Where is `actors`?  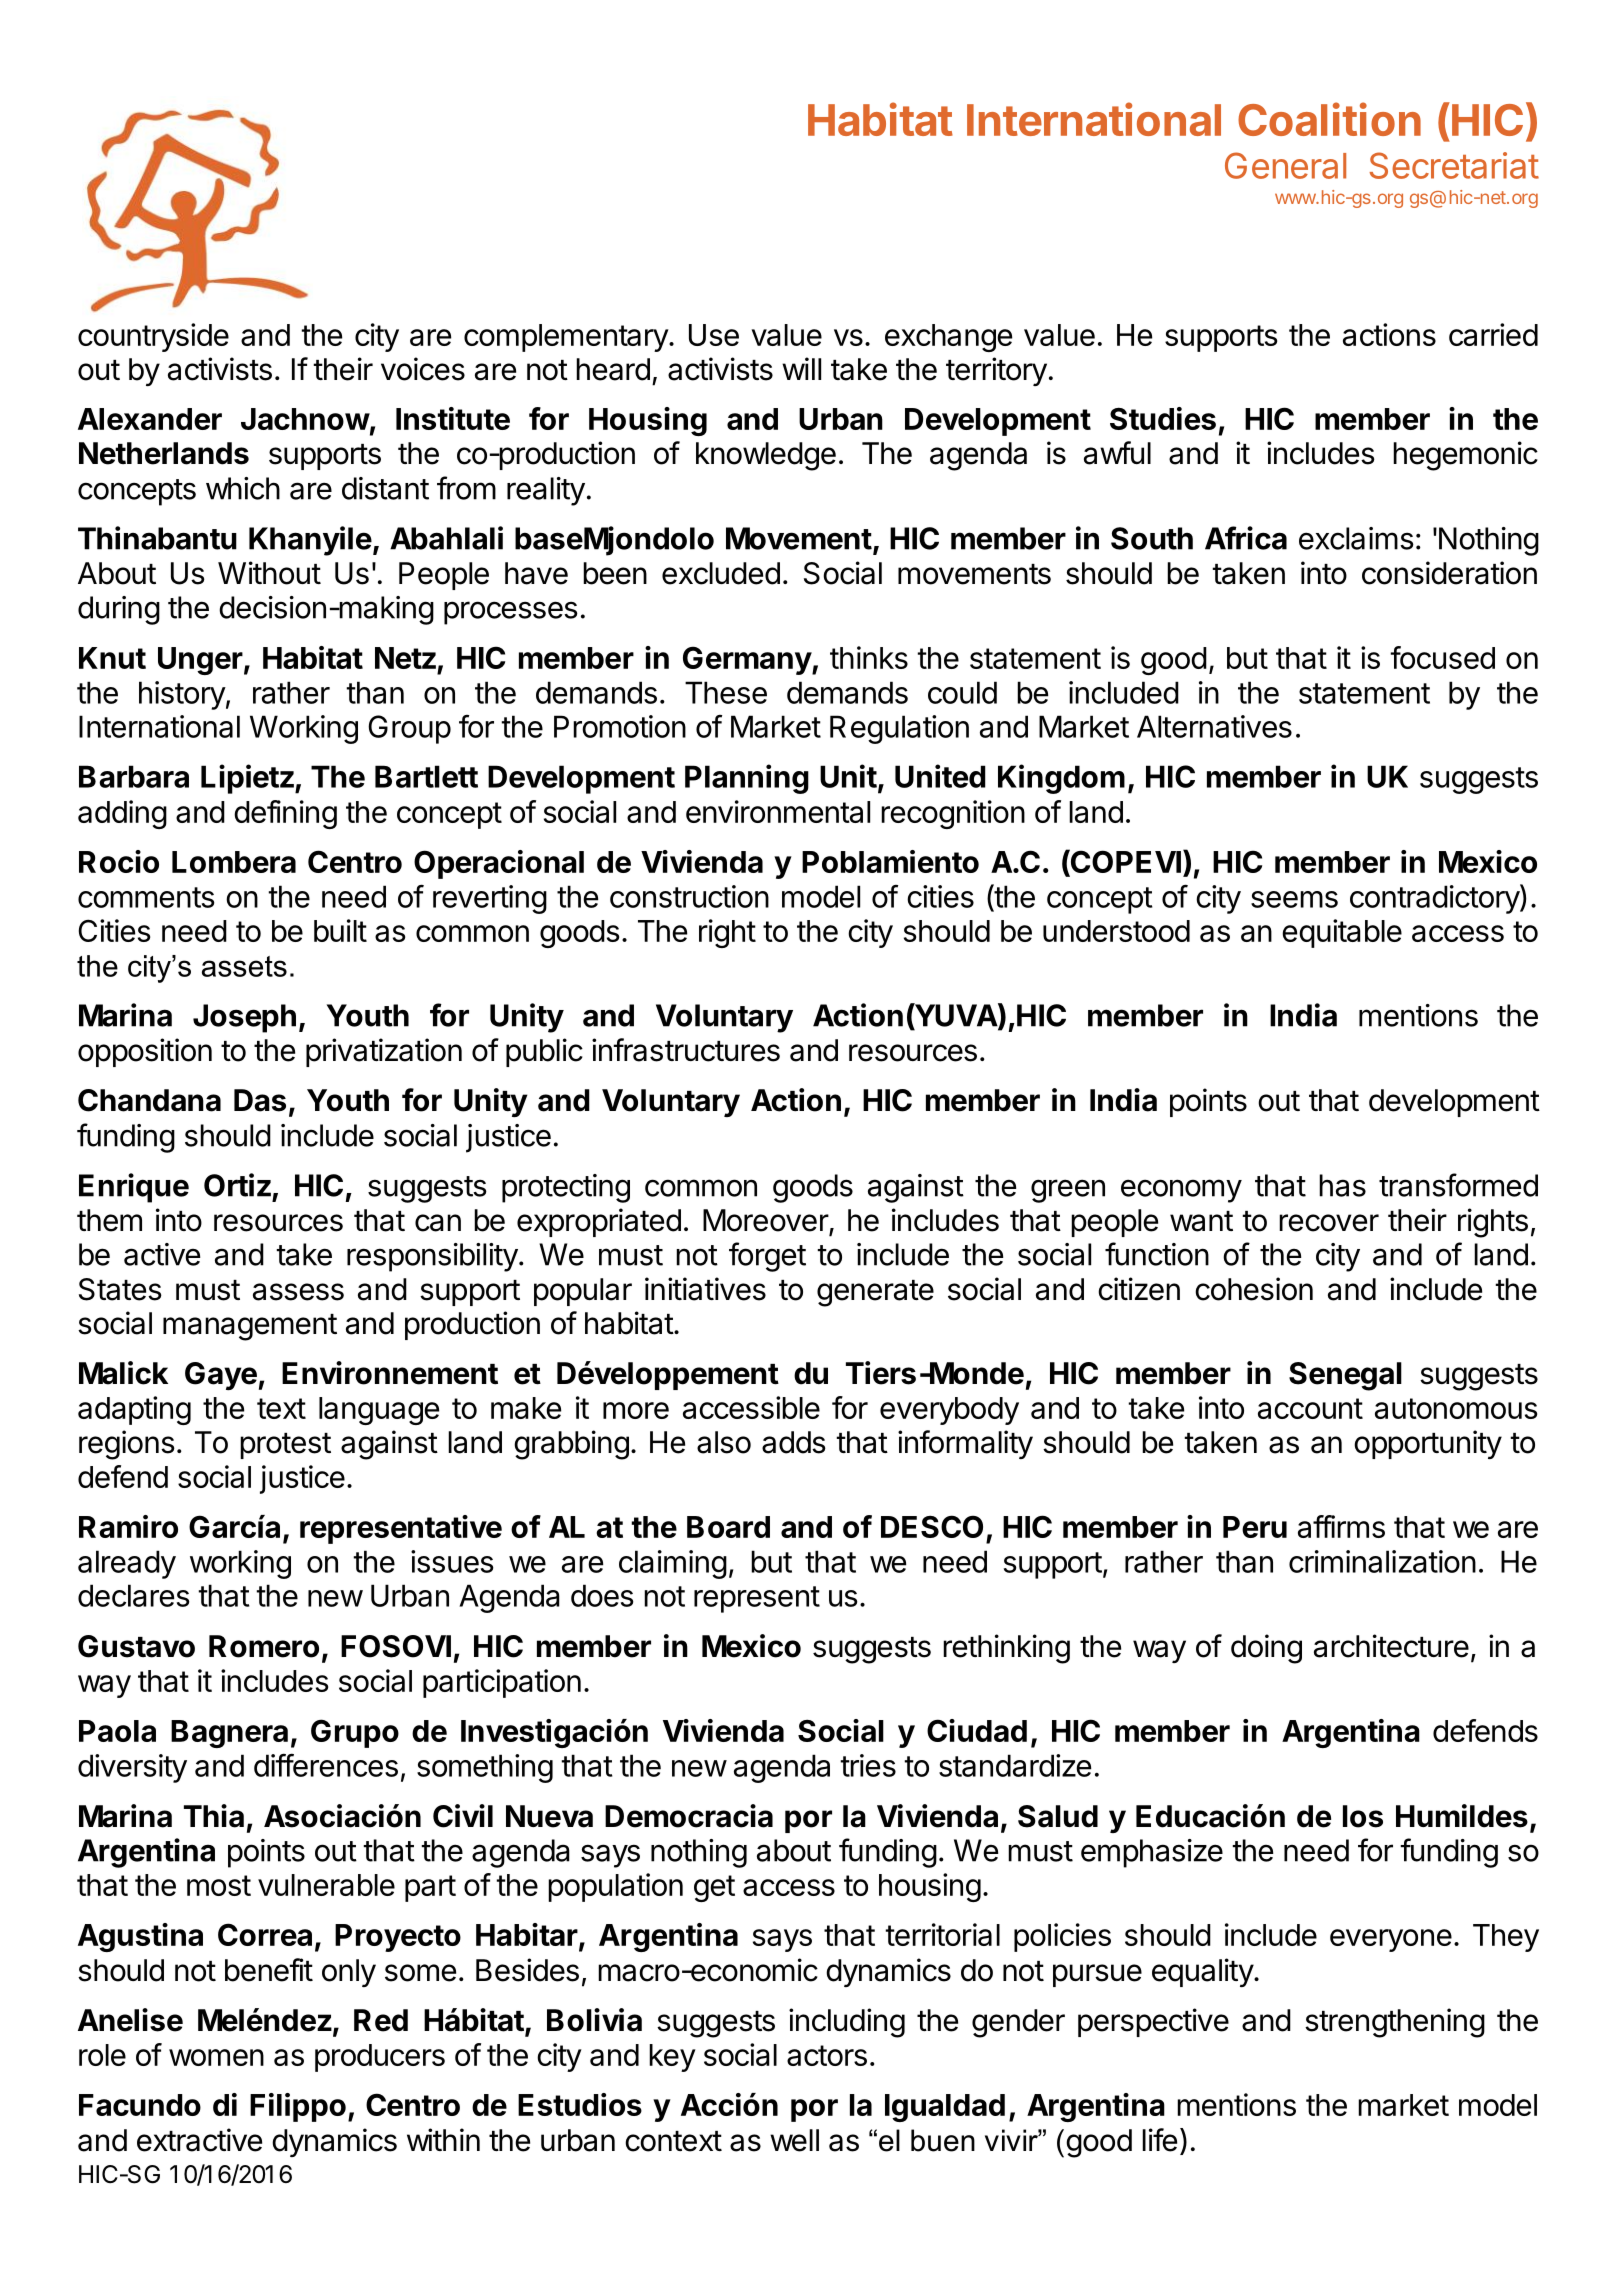
actors is located at coordinates (827, 2055).
